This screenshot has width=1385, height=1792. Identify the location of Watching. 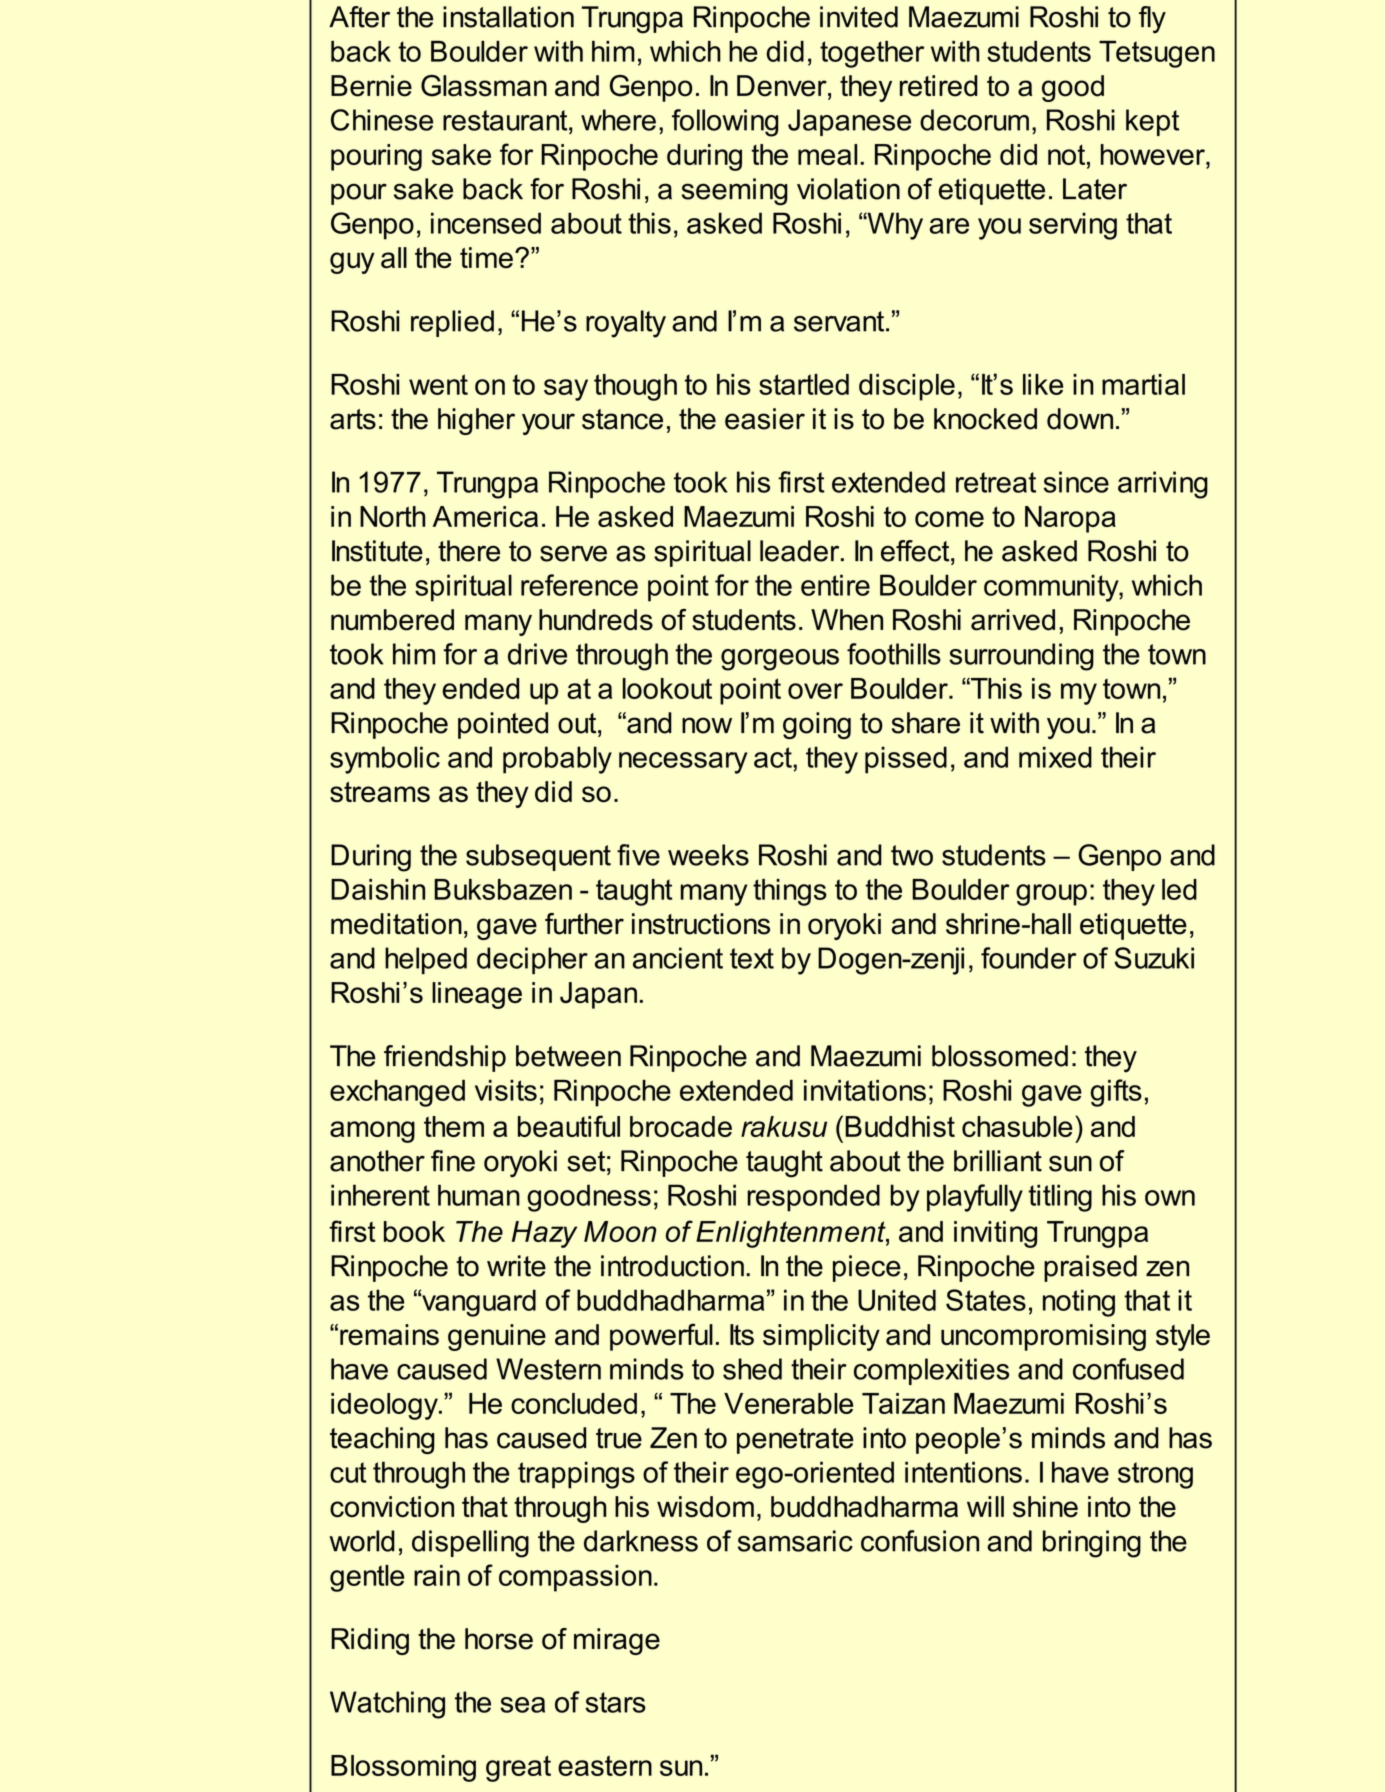
(387, 1705).
